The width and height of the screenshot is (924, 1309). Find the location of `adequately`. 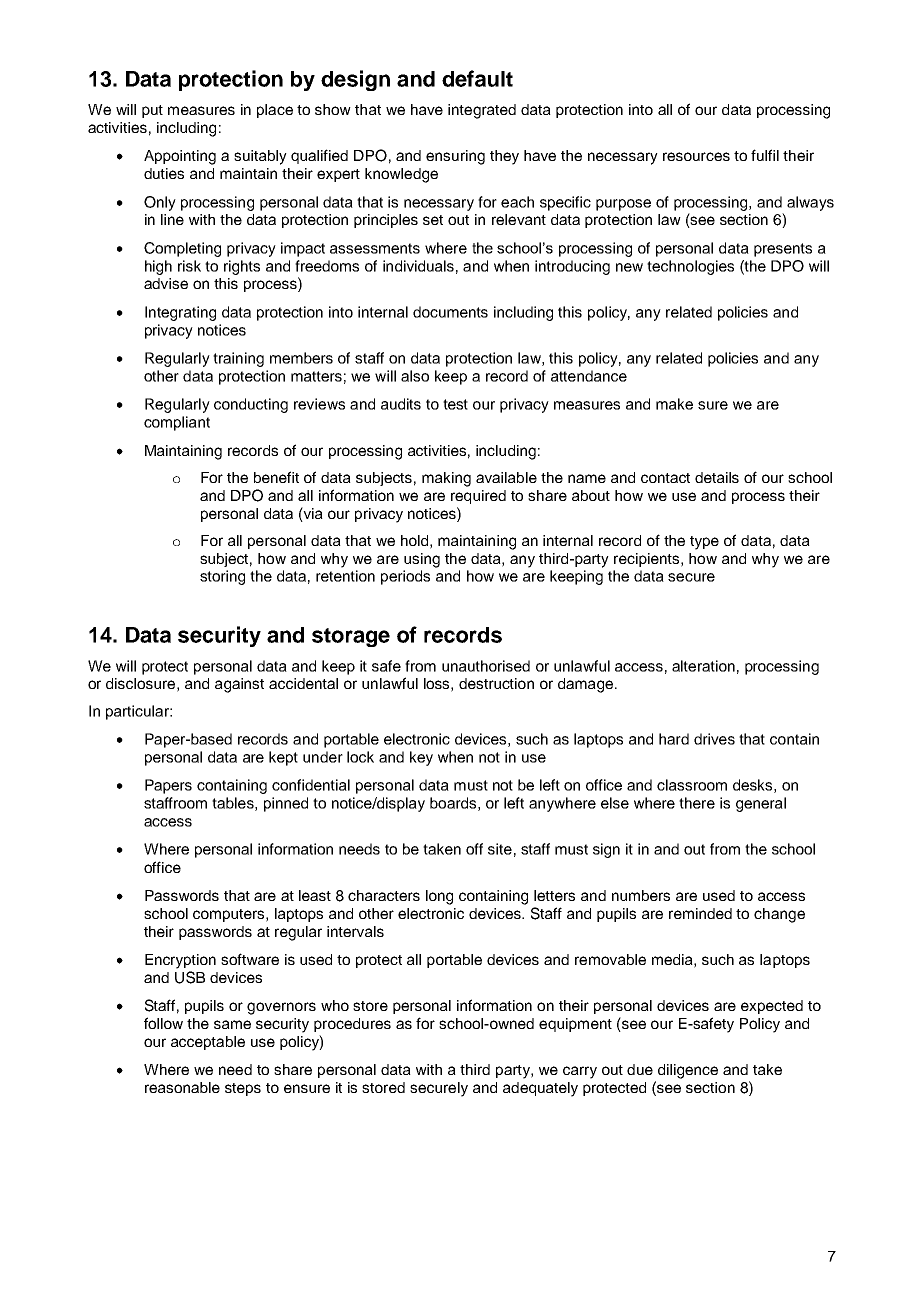

adequately is located at coordinates (540, 1089).
